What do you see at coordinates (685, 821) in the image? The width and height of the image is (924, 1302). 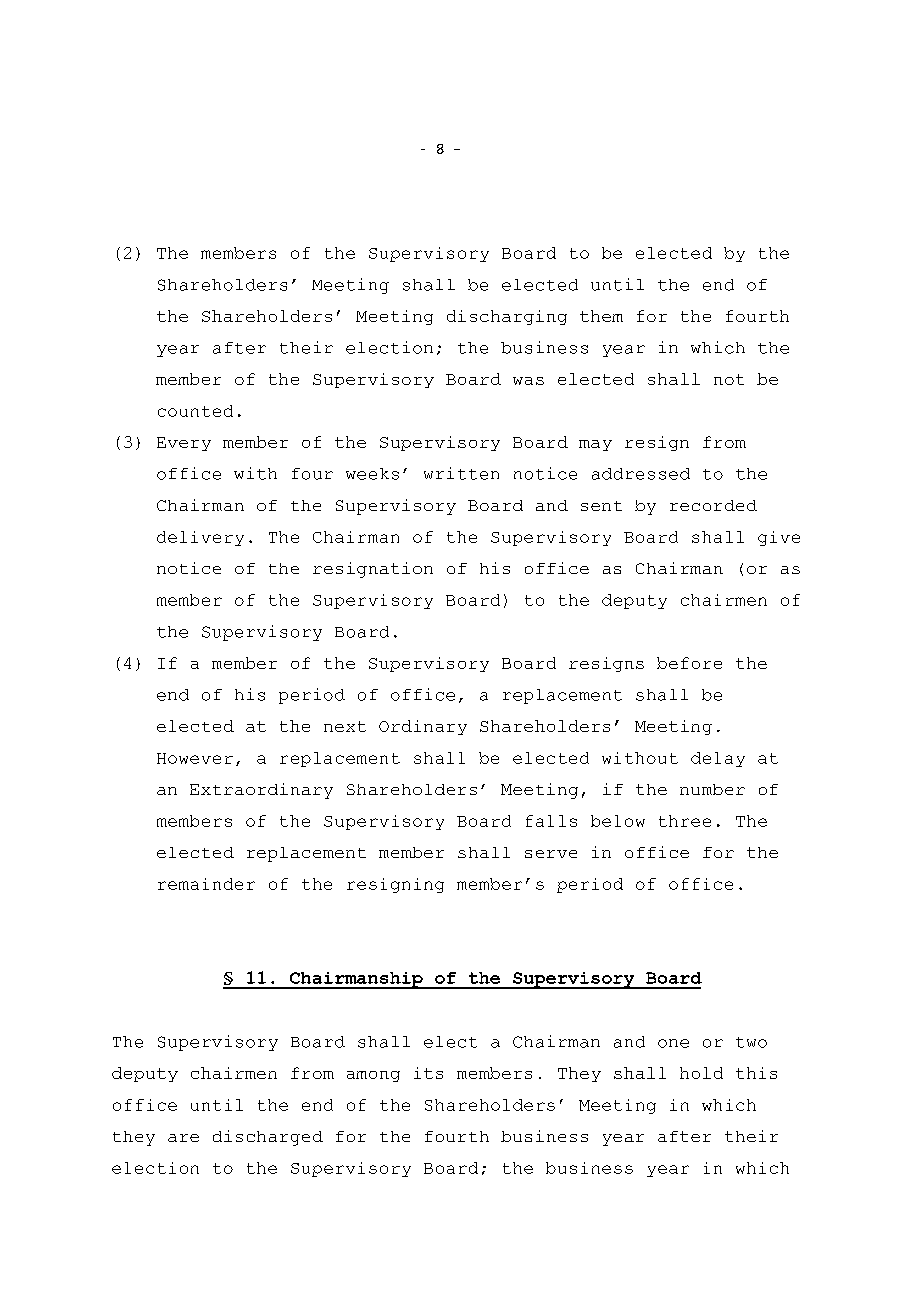 I see `three` at bounding box center [685, 821].
